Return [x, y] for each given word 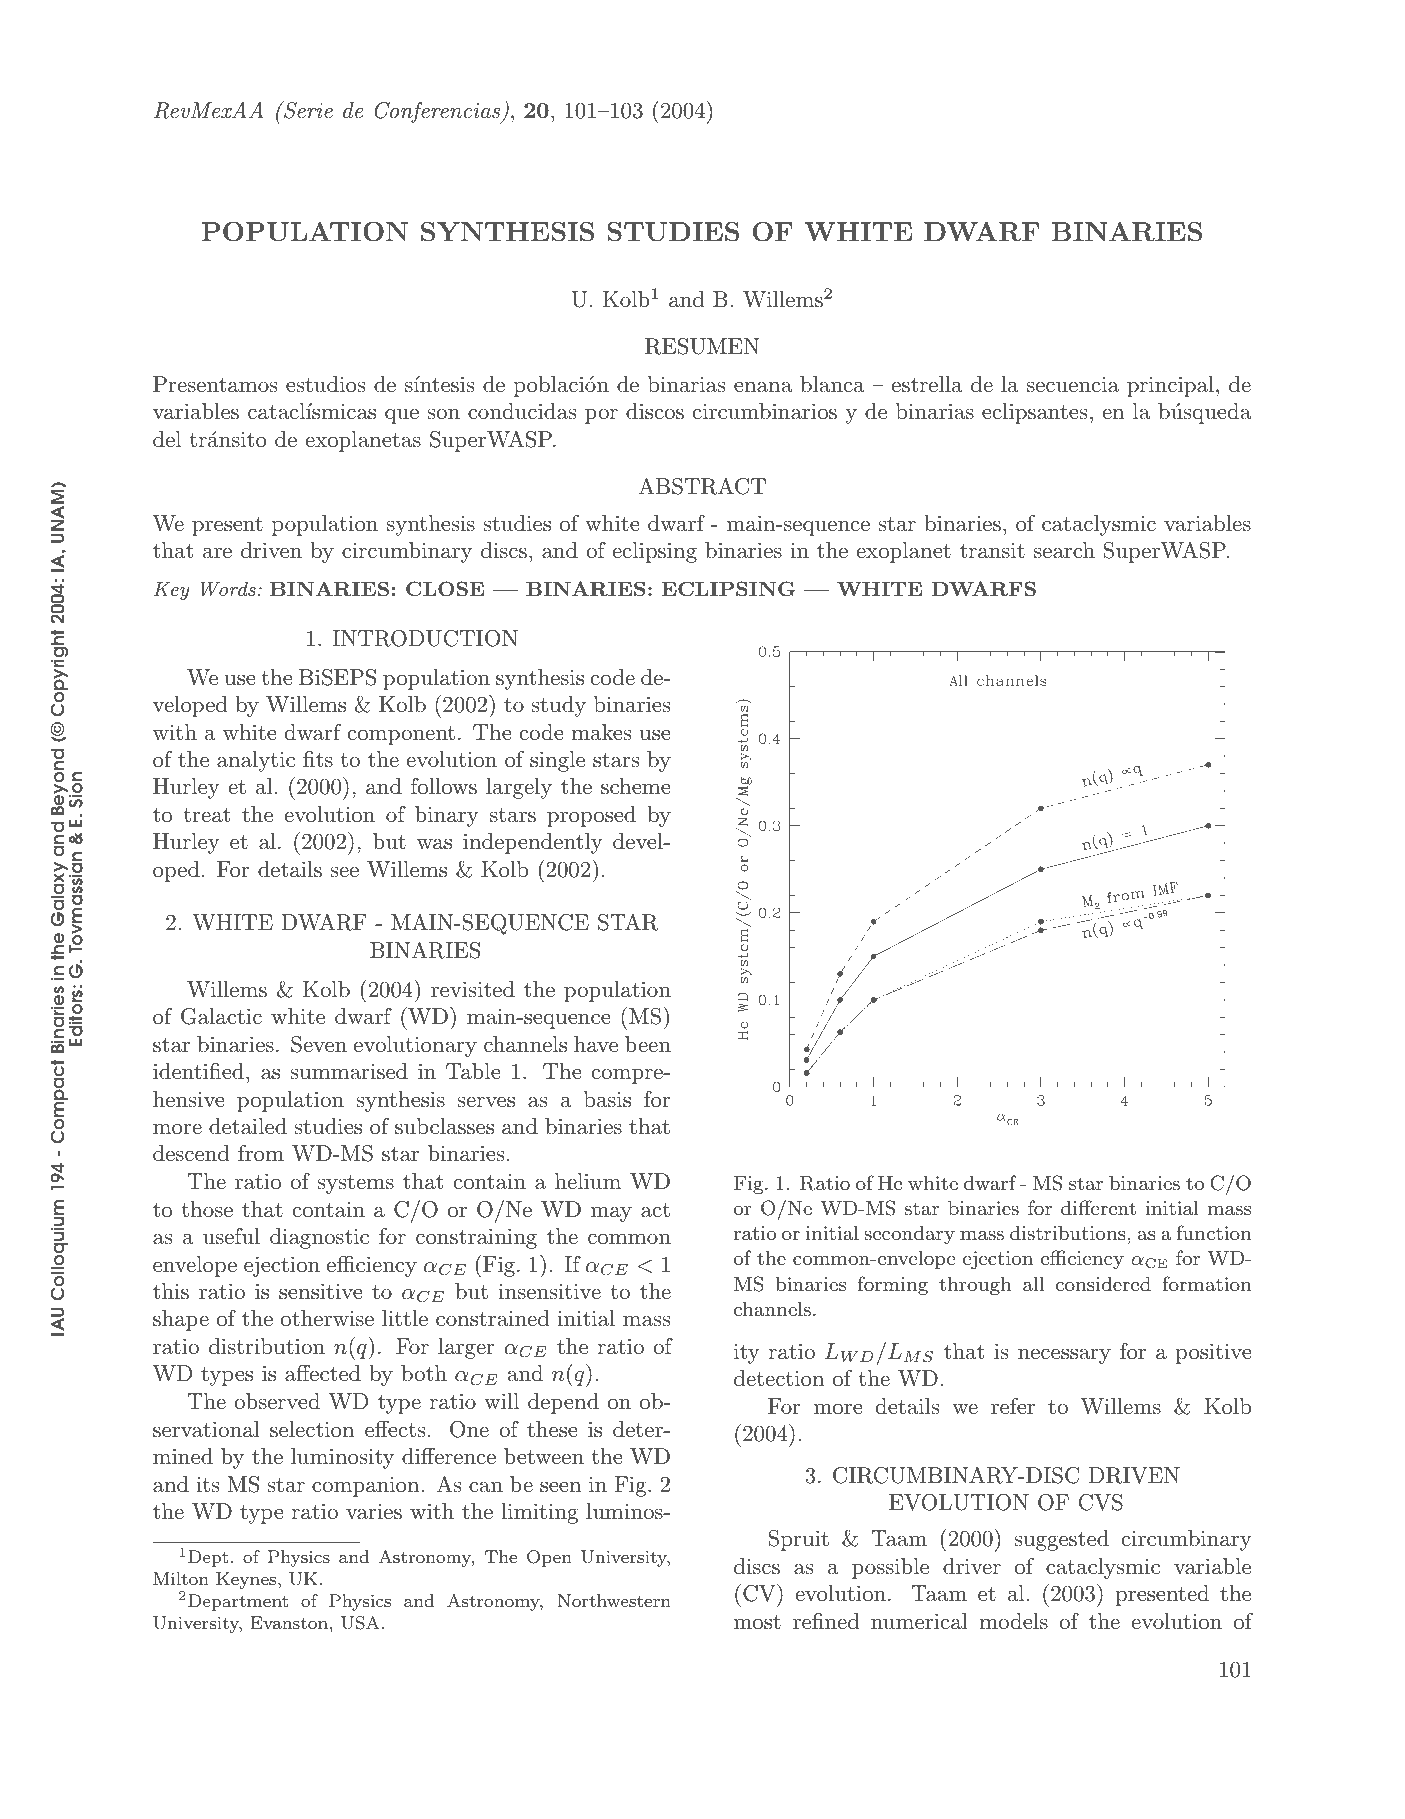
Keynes [247, 1580]
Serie [307, 110]
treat [207, 815]
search [1064, 550]
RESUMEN [702, 346]
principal [1170, 386]
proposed [591, 816]
